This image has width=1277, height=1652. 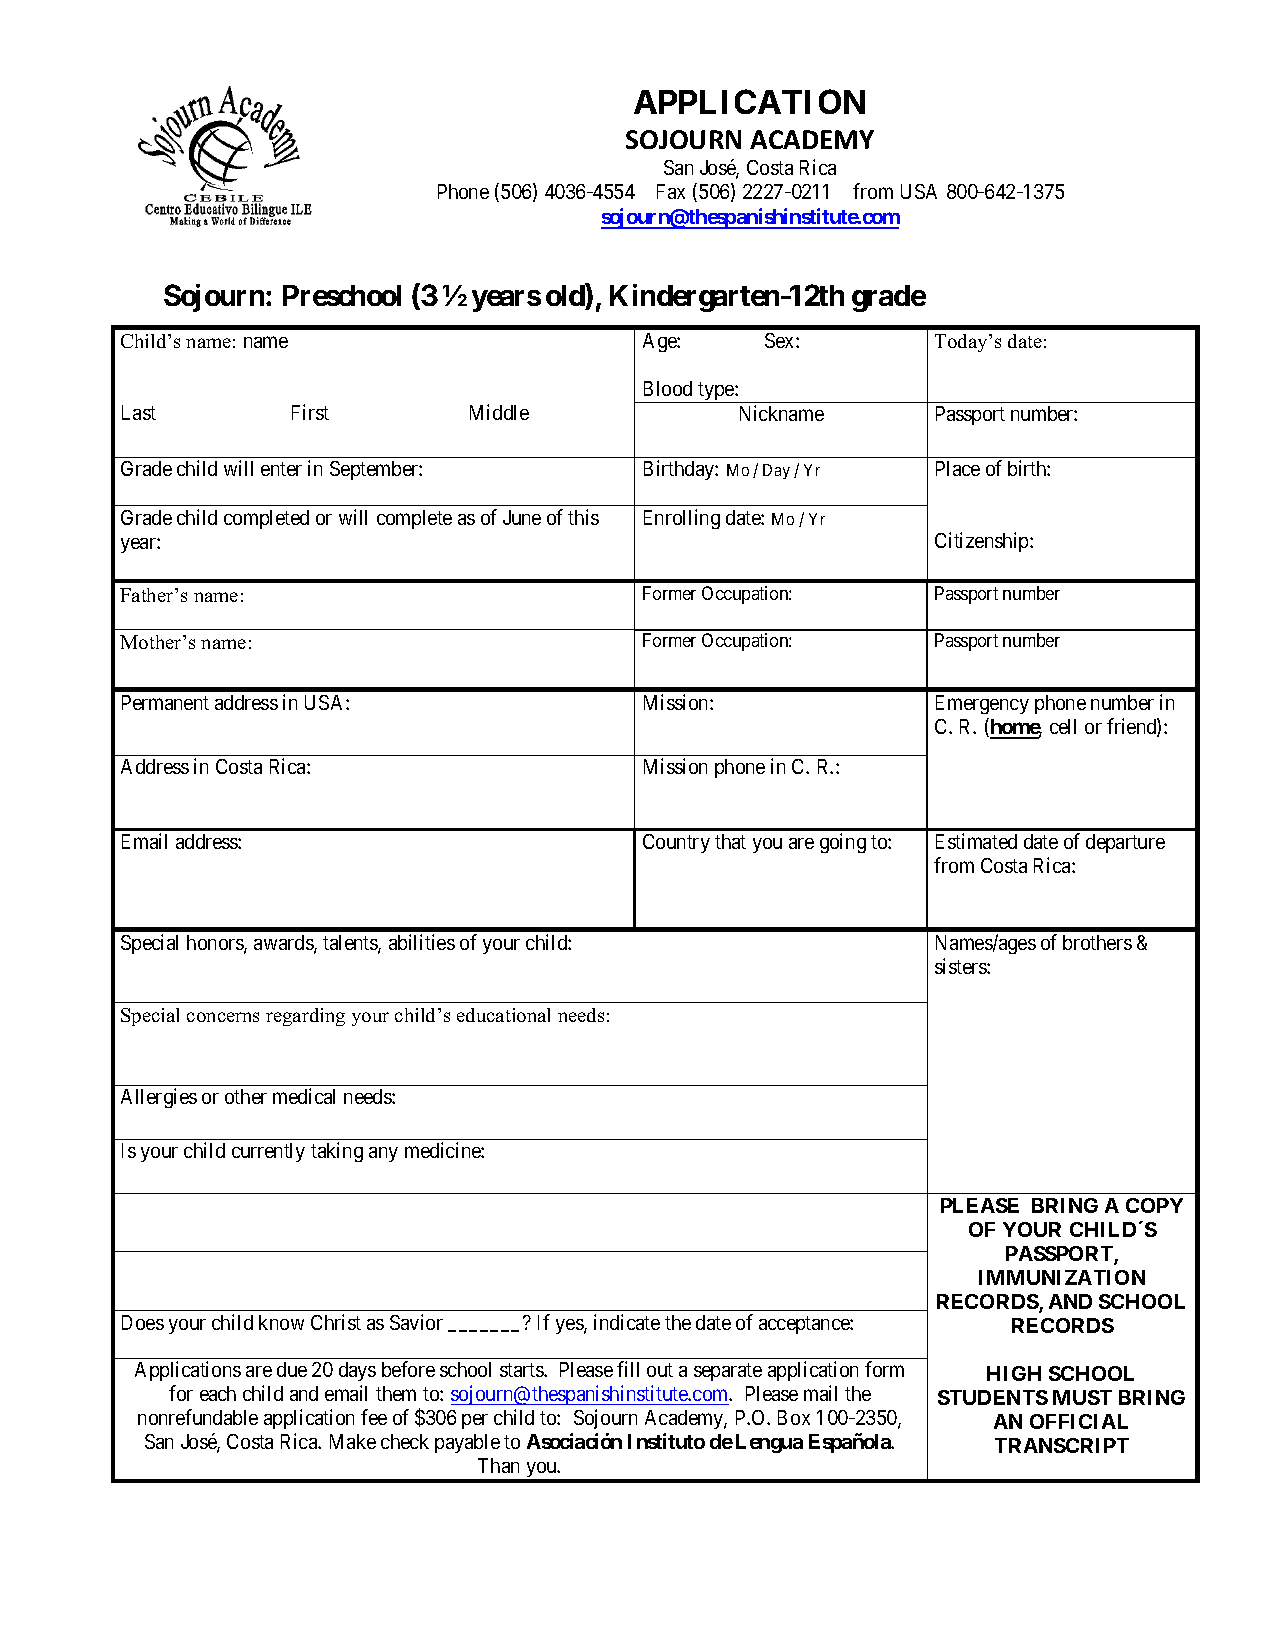 What do you see at coordinates (268, 1152) in the image?
I see `currently` at bounding box center [268, 1152].
